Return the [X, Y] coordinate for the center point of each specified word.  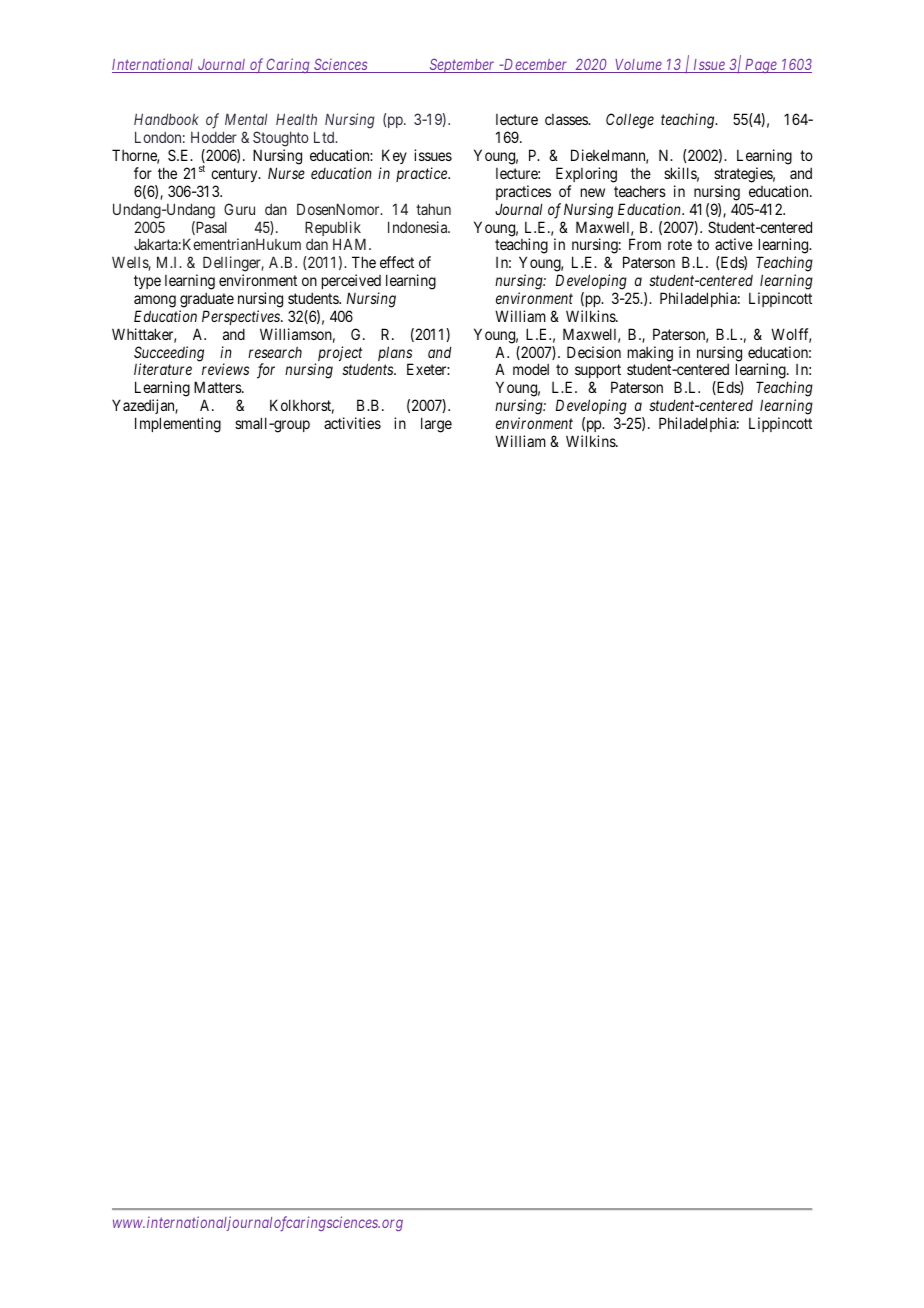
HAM [351, 244]
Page [761, 66]
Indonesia [419, 227]
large [436, 425]
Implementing [178, 425]
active [734, 244]
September [462, 65]
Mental [246, 119]
